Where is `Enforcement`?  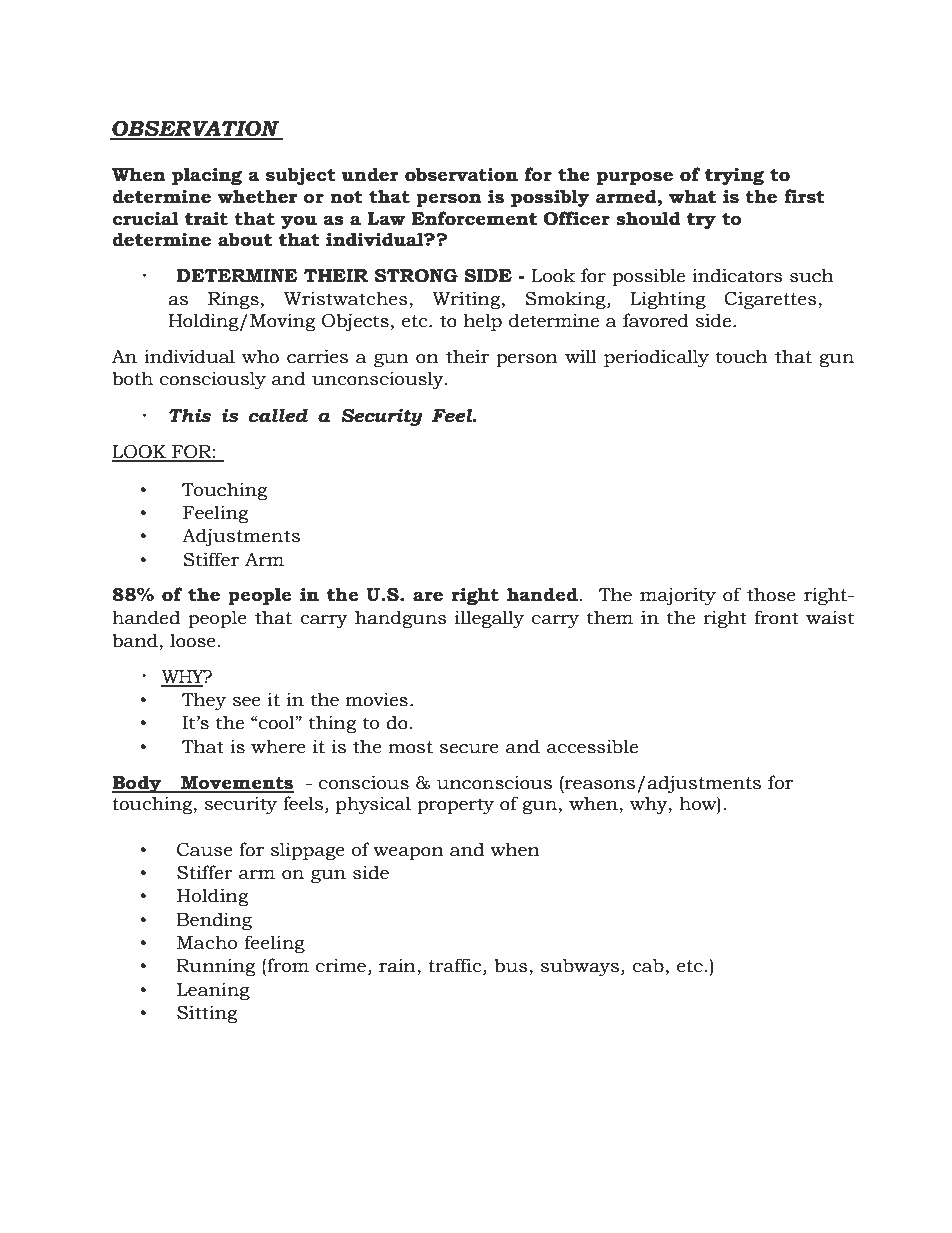
Enforcement is located at coordinates (474, 218).
